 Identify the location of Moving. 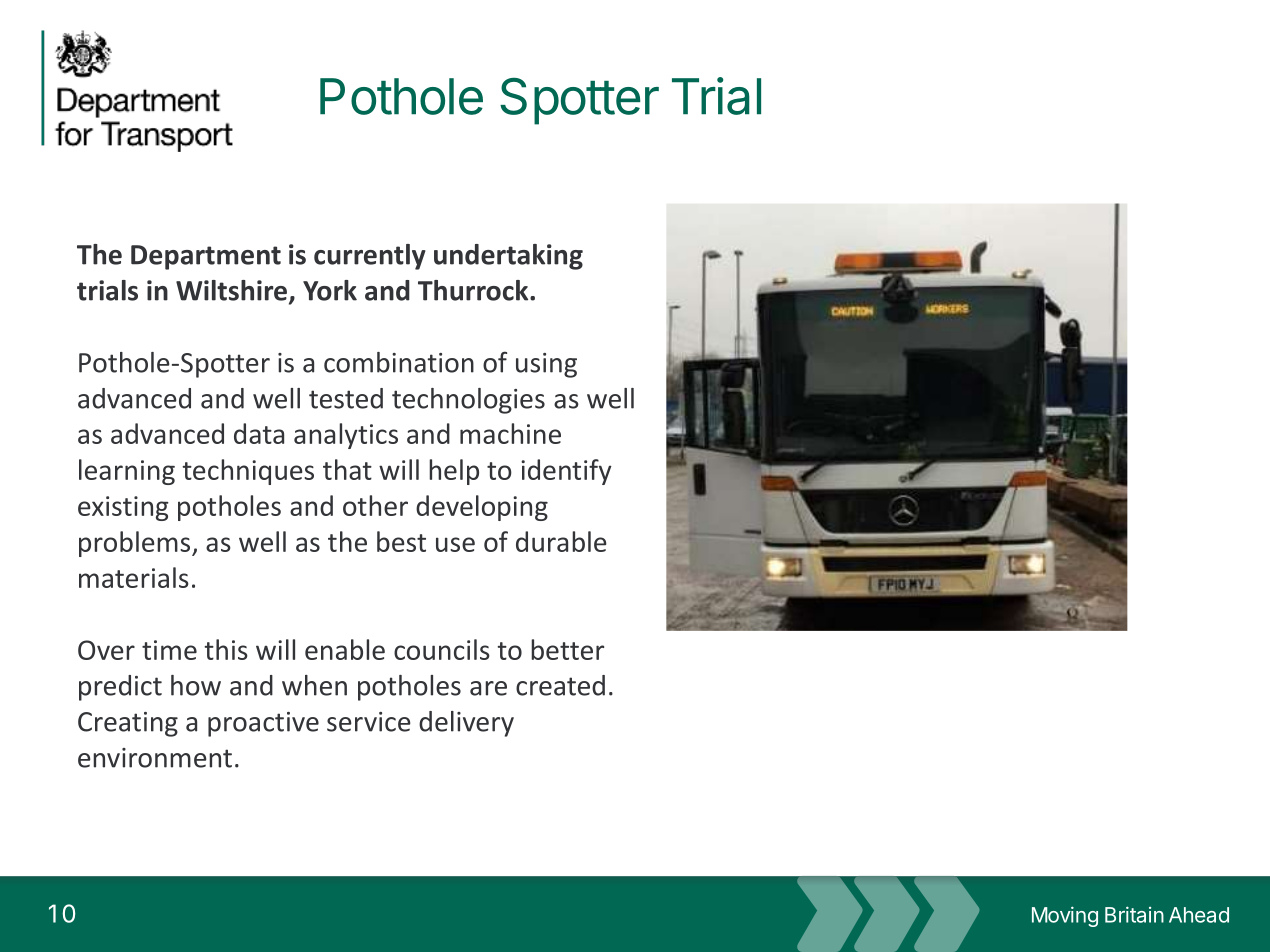
(1065, 916).
